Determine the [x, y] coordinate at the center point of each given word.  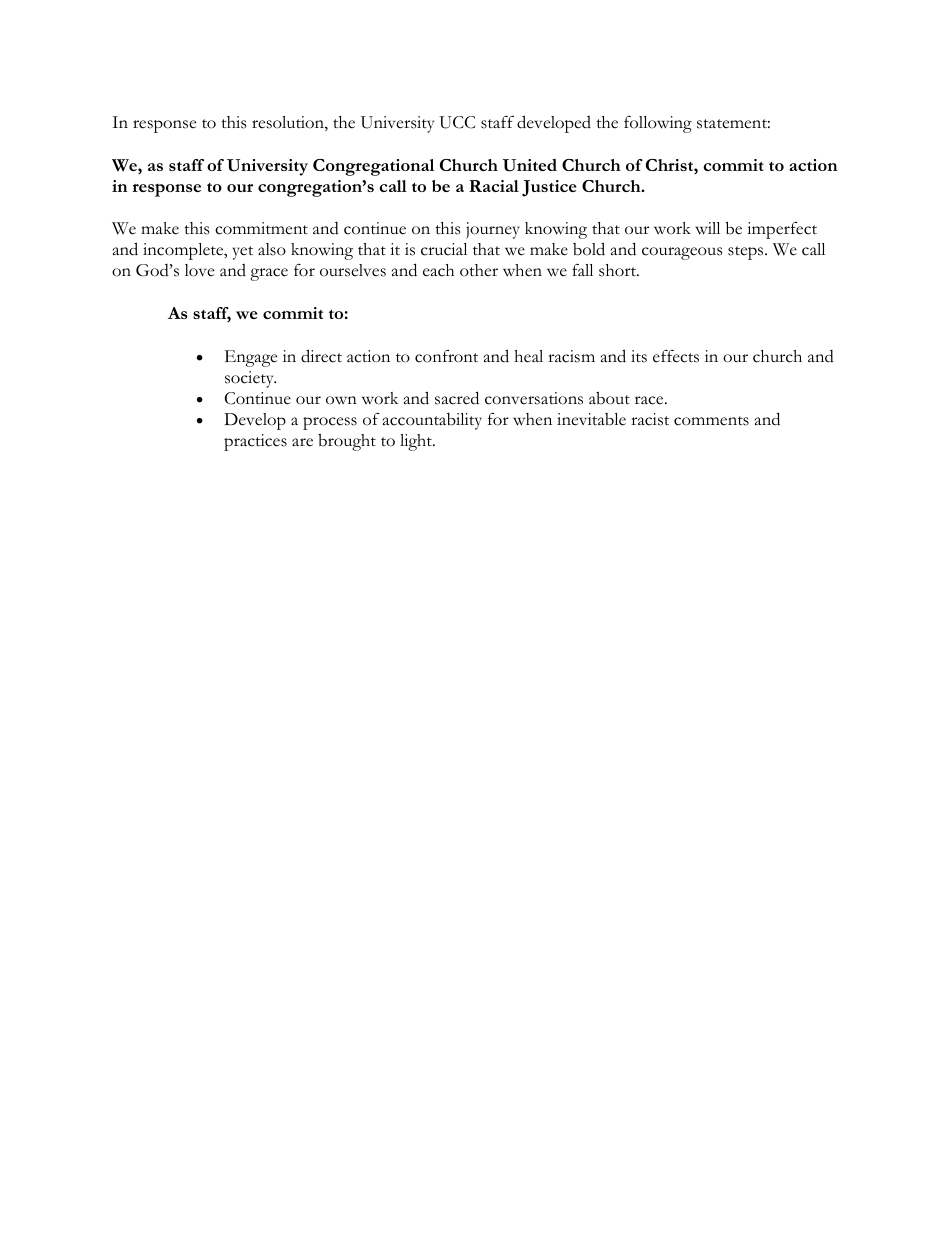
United [530, 165]
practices [255, 442]
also [272, 249]
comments [711, 421]
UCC [457, 122]
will [707, 228]
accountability [432, 421]
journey [493, 230]
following [658, 124]
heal [528, 356]
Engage [251, 358]
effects [676, 356]
